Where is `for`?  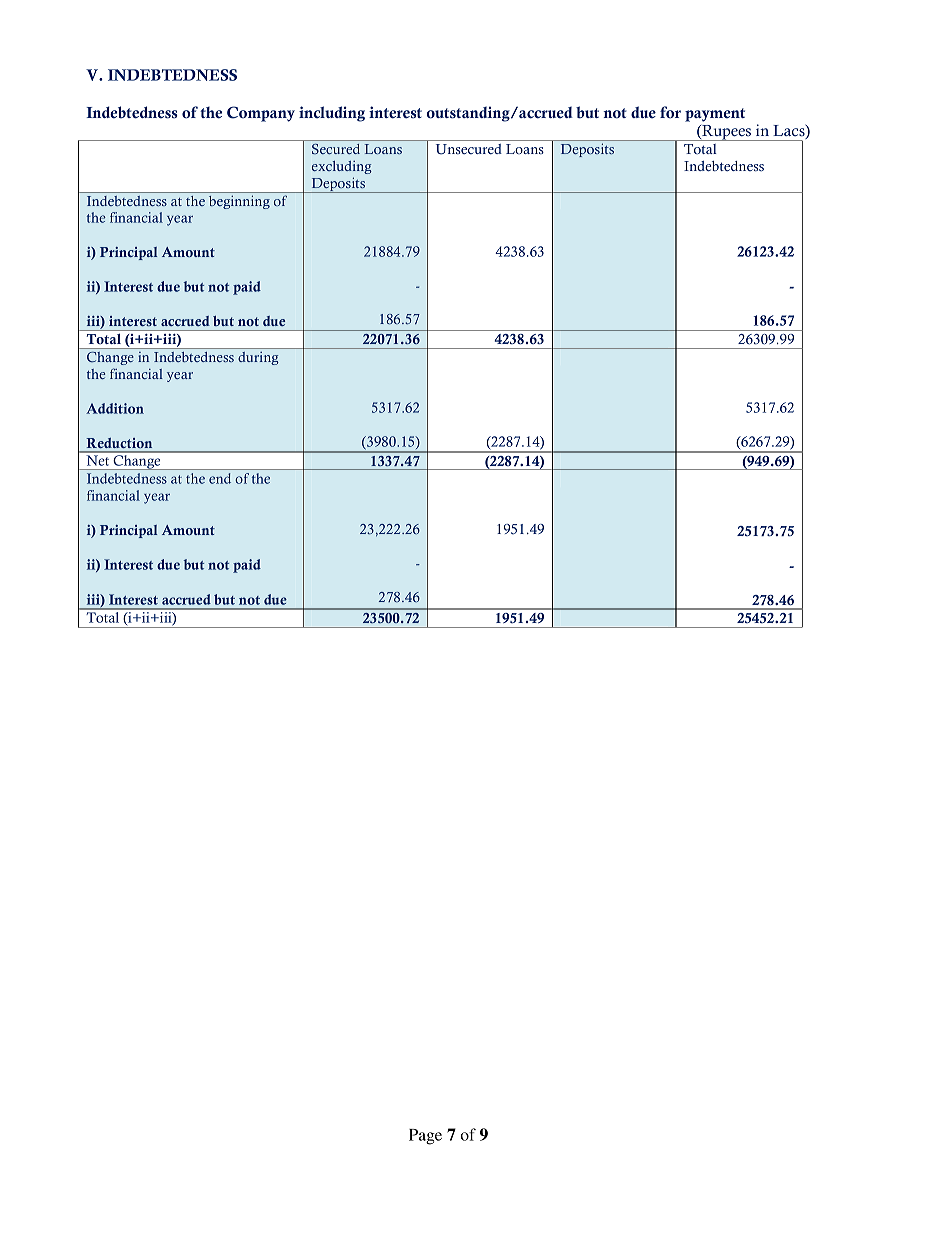
for is located at coordinates (670, 112).
